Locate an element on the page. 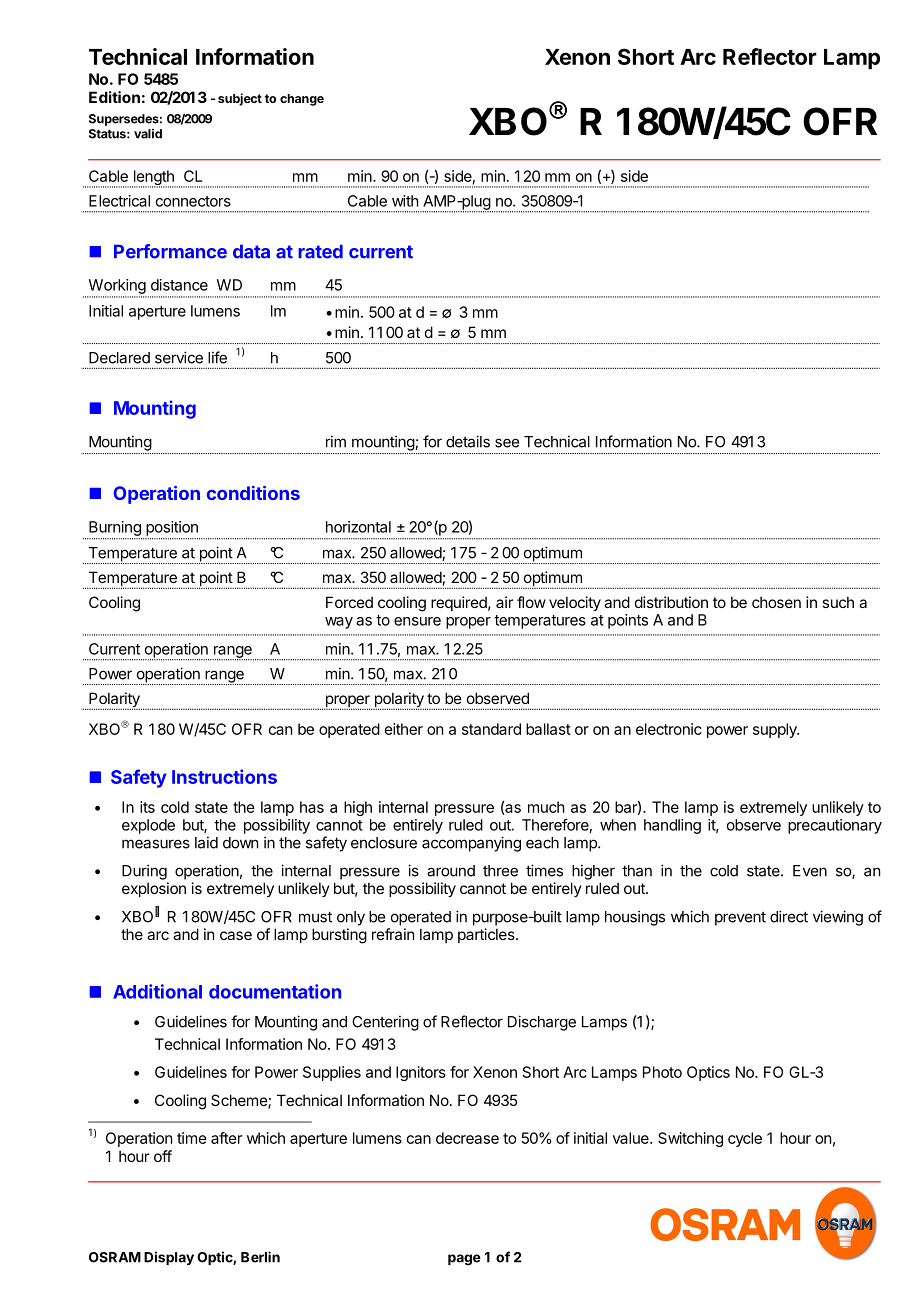 Image resolution: width=924 pixels, height=1308 pixels. details is located at coordinates (468, 441).
